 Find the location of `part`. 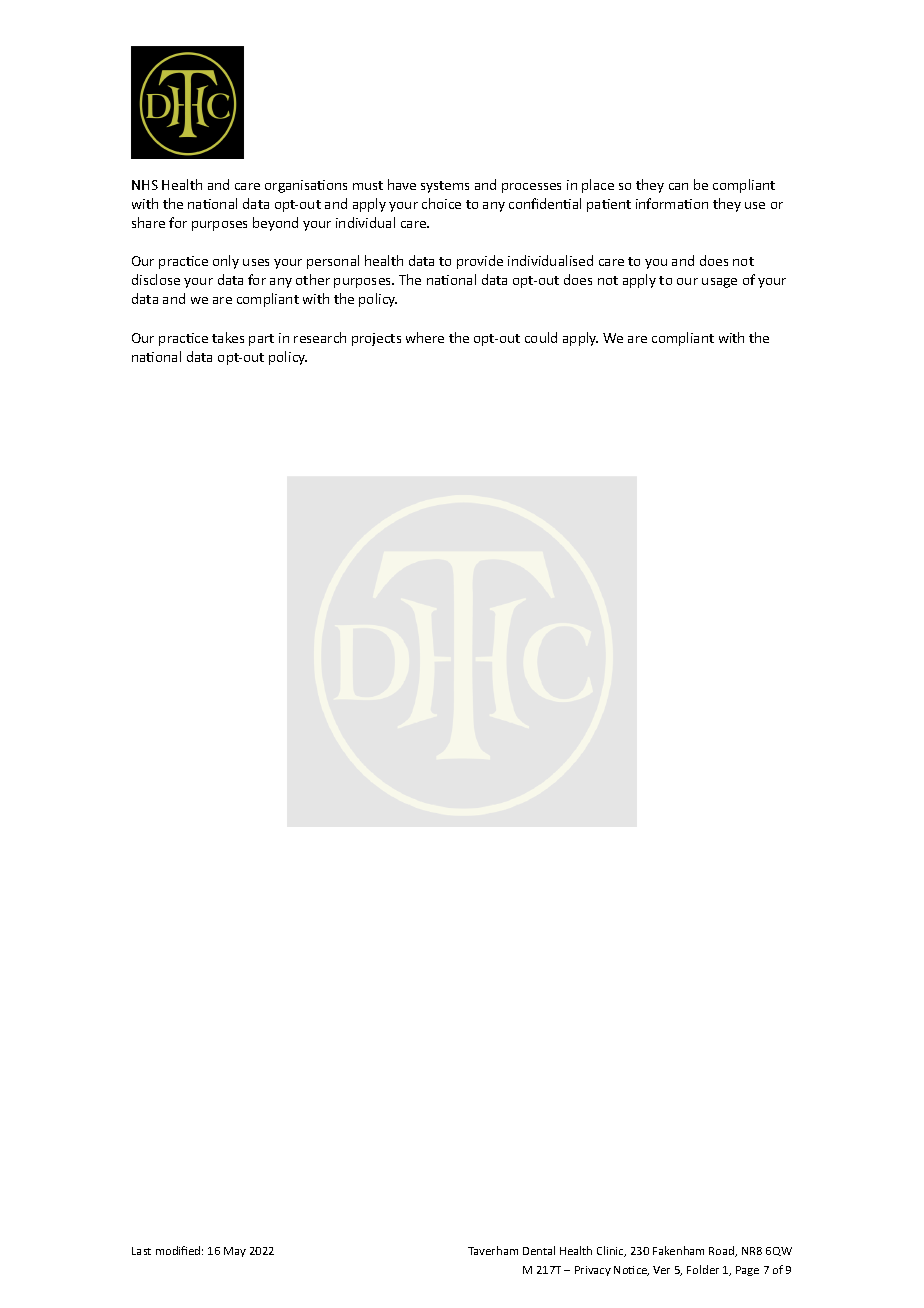

part is located at coordinates (261, 340).
